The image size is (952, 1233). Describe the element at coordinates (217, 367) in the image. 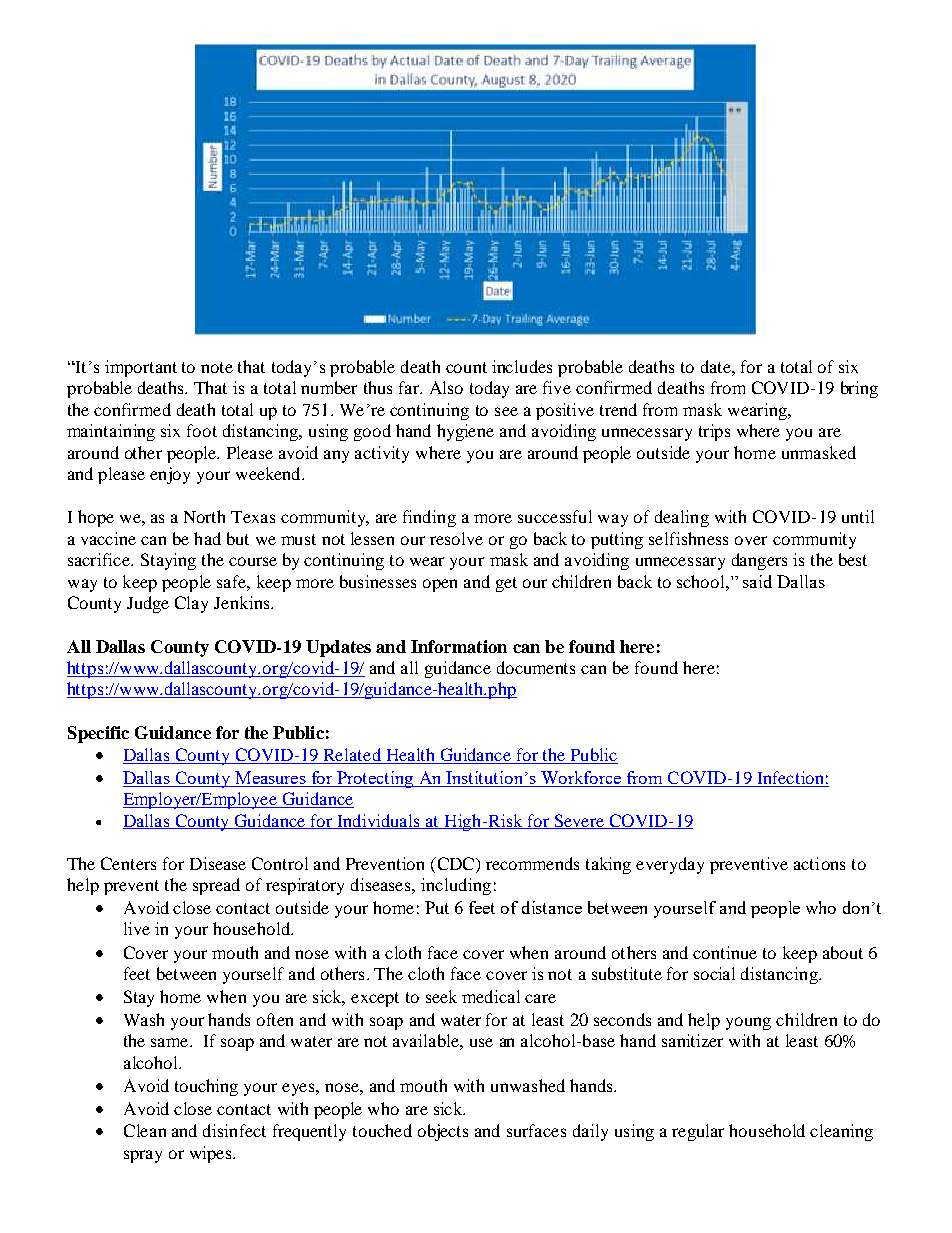

I see `note` at that location.
